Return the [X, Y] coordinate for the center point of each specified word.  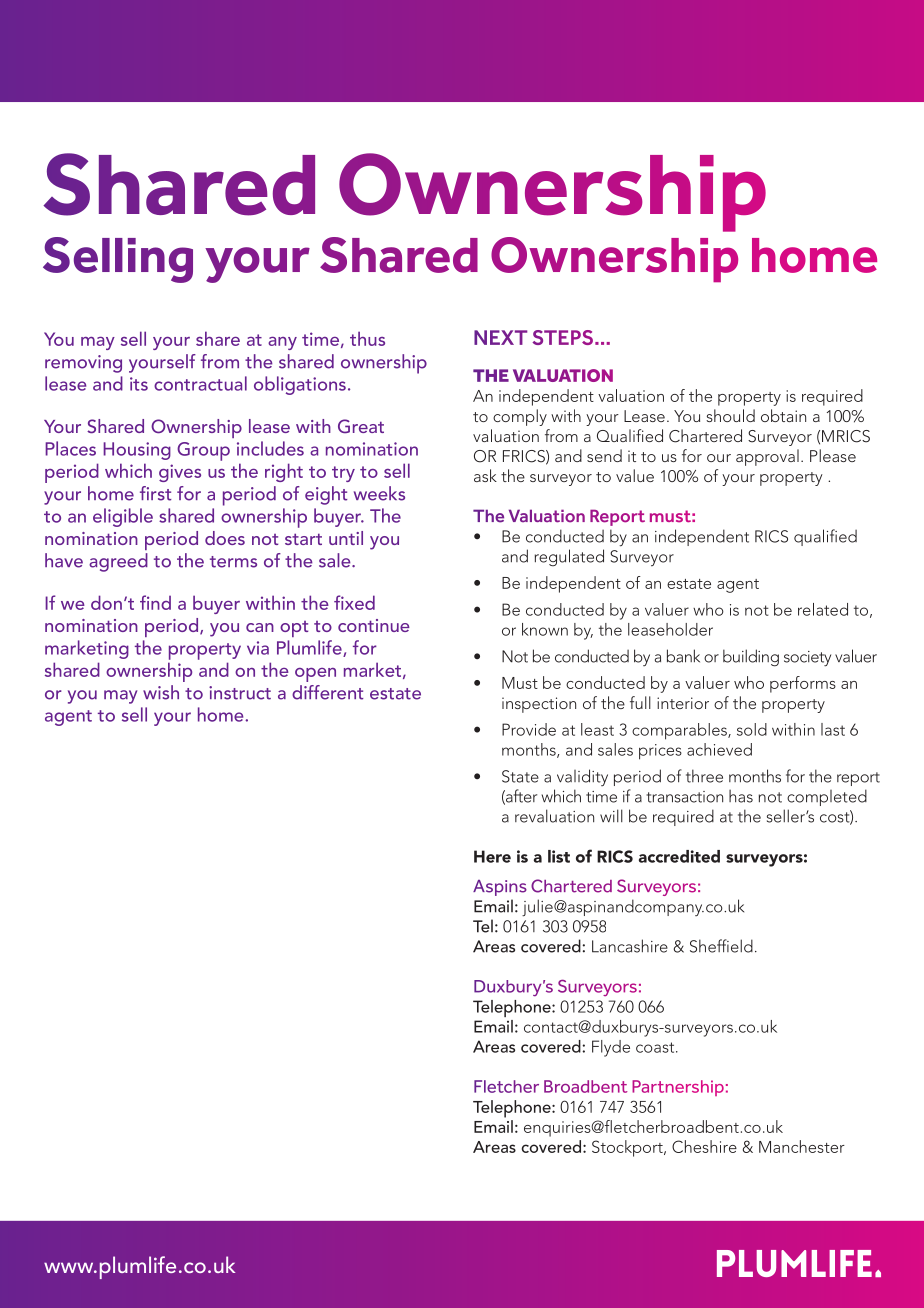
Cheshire [704, 1146]
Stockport [628, 1148]
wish [161, 692]
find [155, 602]
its [139, 384]
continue [374, 625]
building [751, 658]
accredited [679, 856]
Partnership [678, 1088]
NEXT [500, 337]
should [730, 415]
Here [492, 856]
